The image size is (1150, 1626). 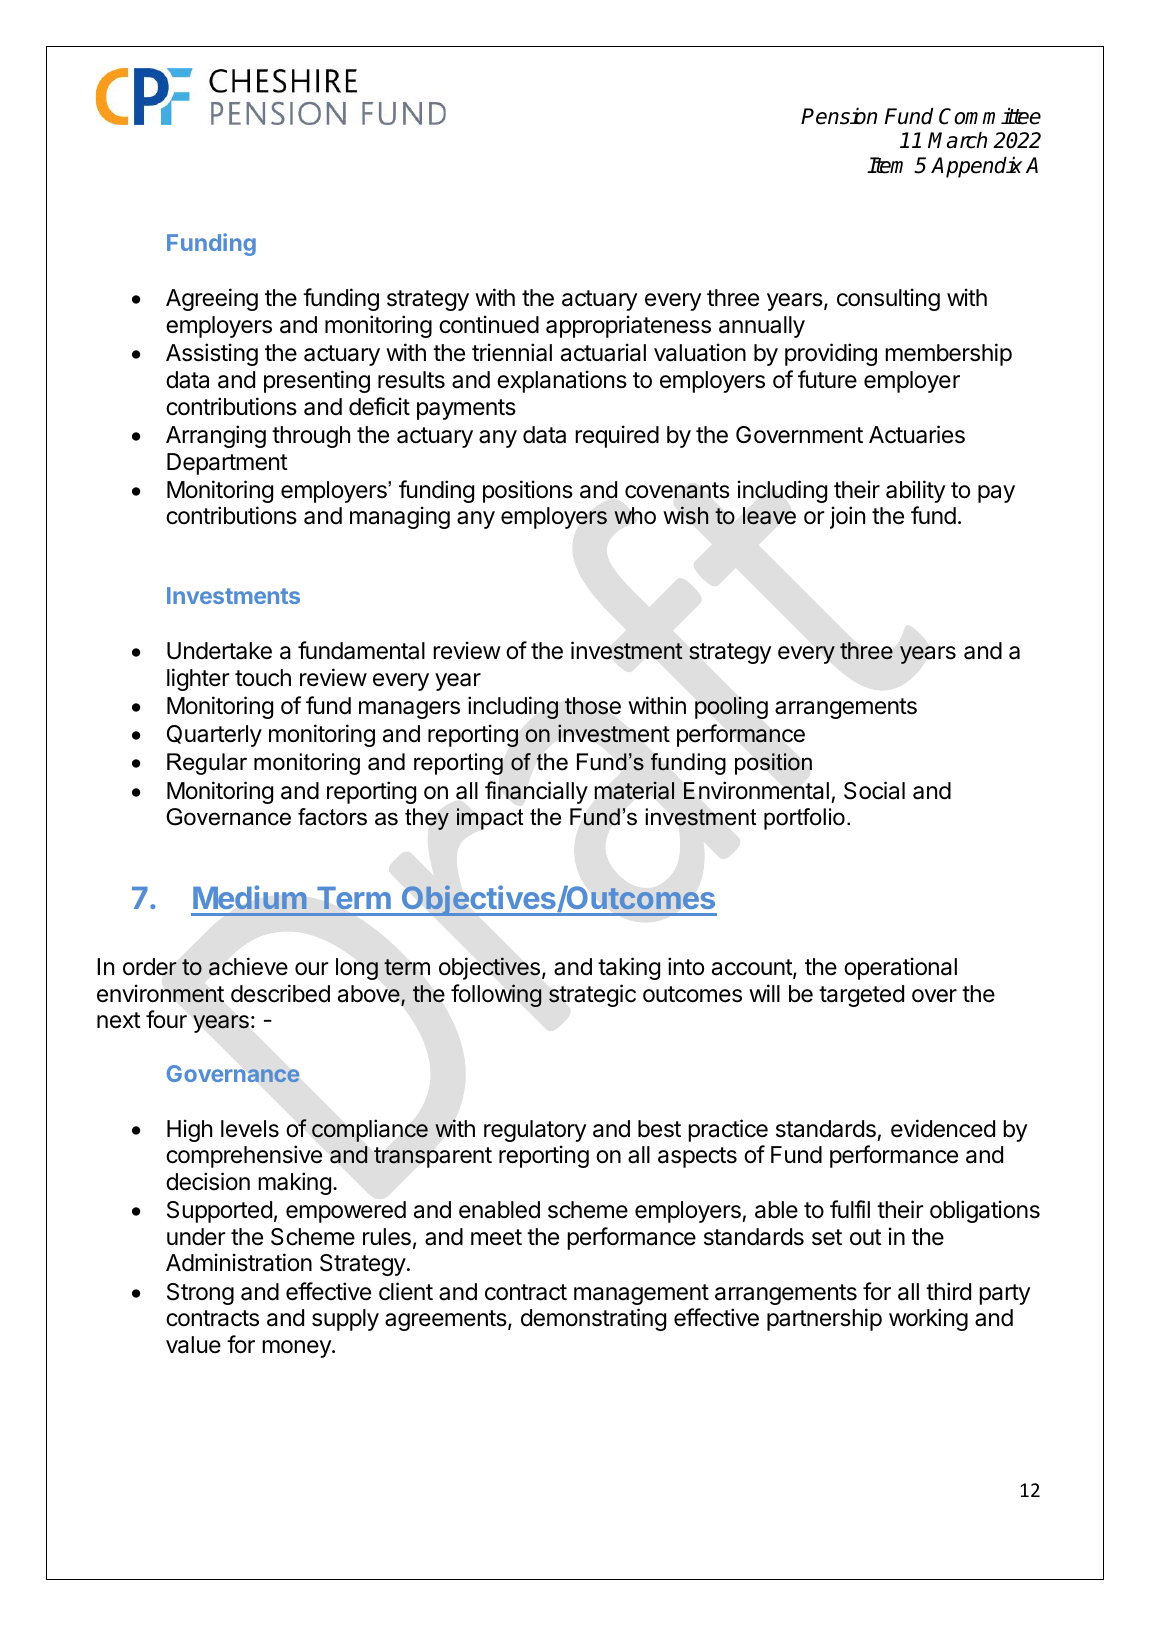 What do you see at coordinates (629, 968) in the screenshot?
I see `taking` at bounding box center [629, 968].
